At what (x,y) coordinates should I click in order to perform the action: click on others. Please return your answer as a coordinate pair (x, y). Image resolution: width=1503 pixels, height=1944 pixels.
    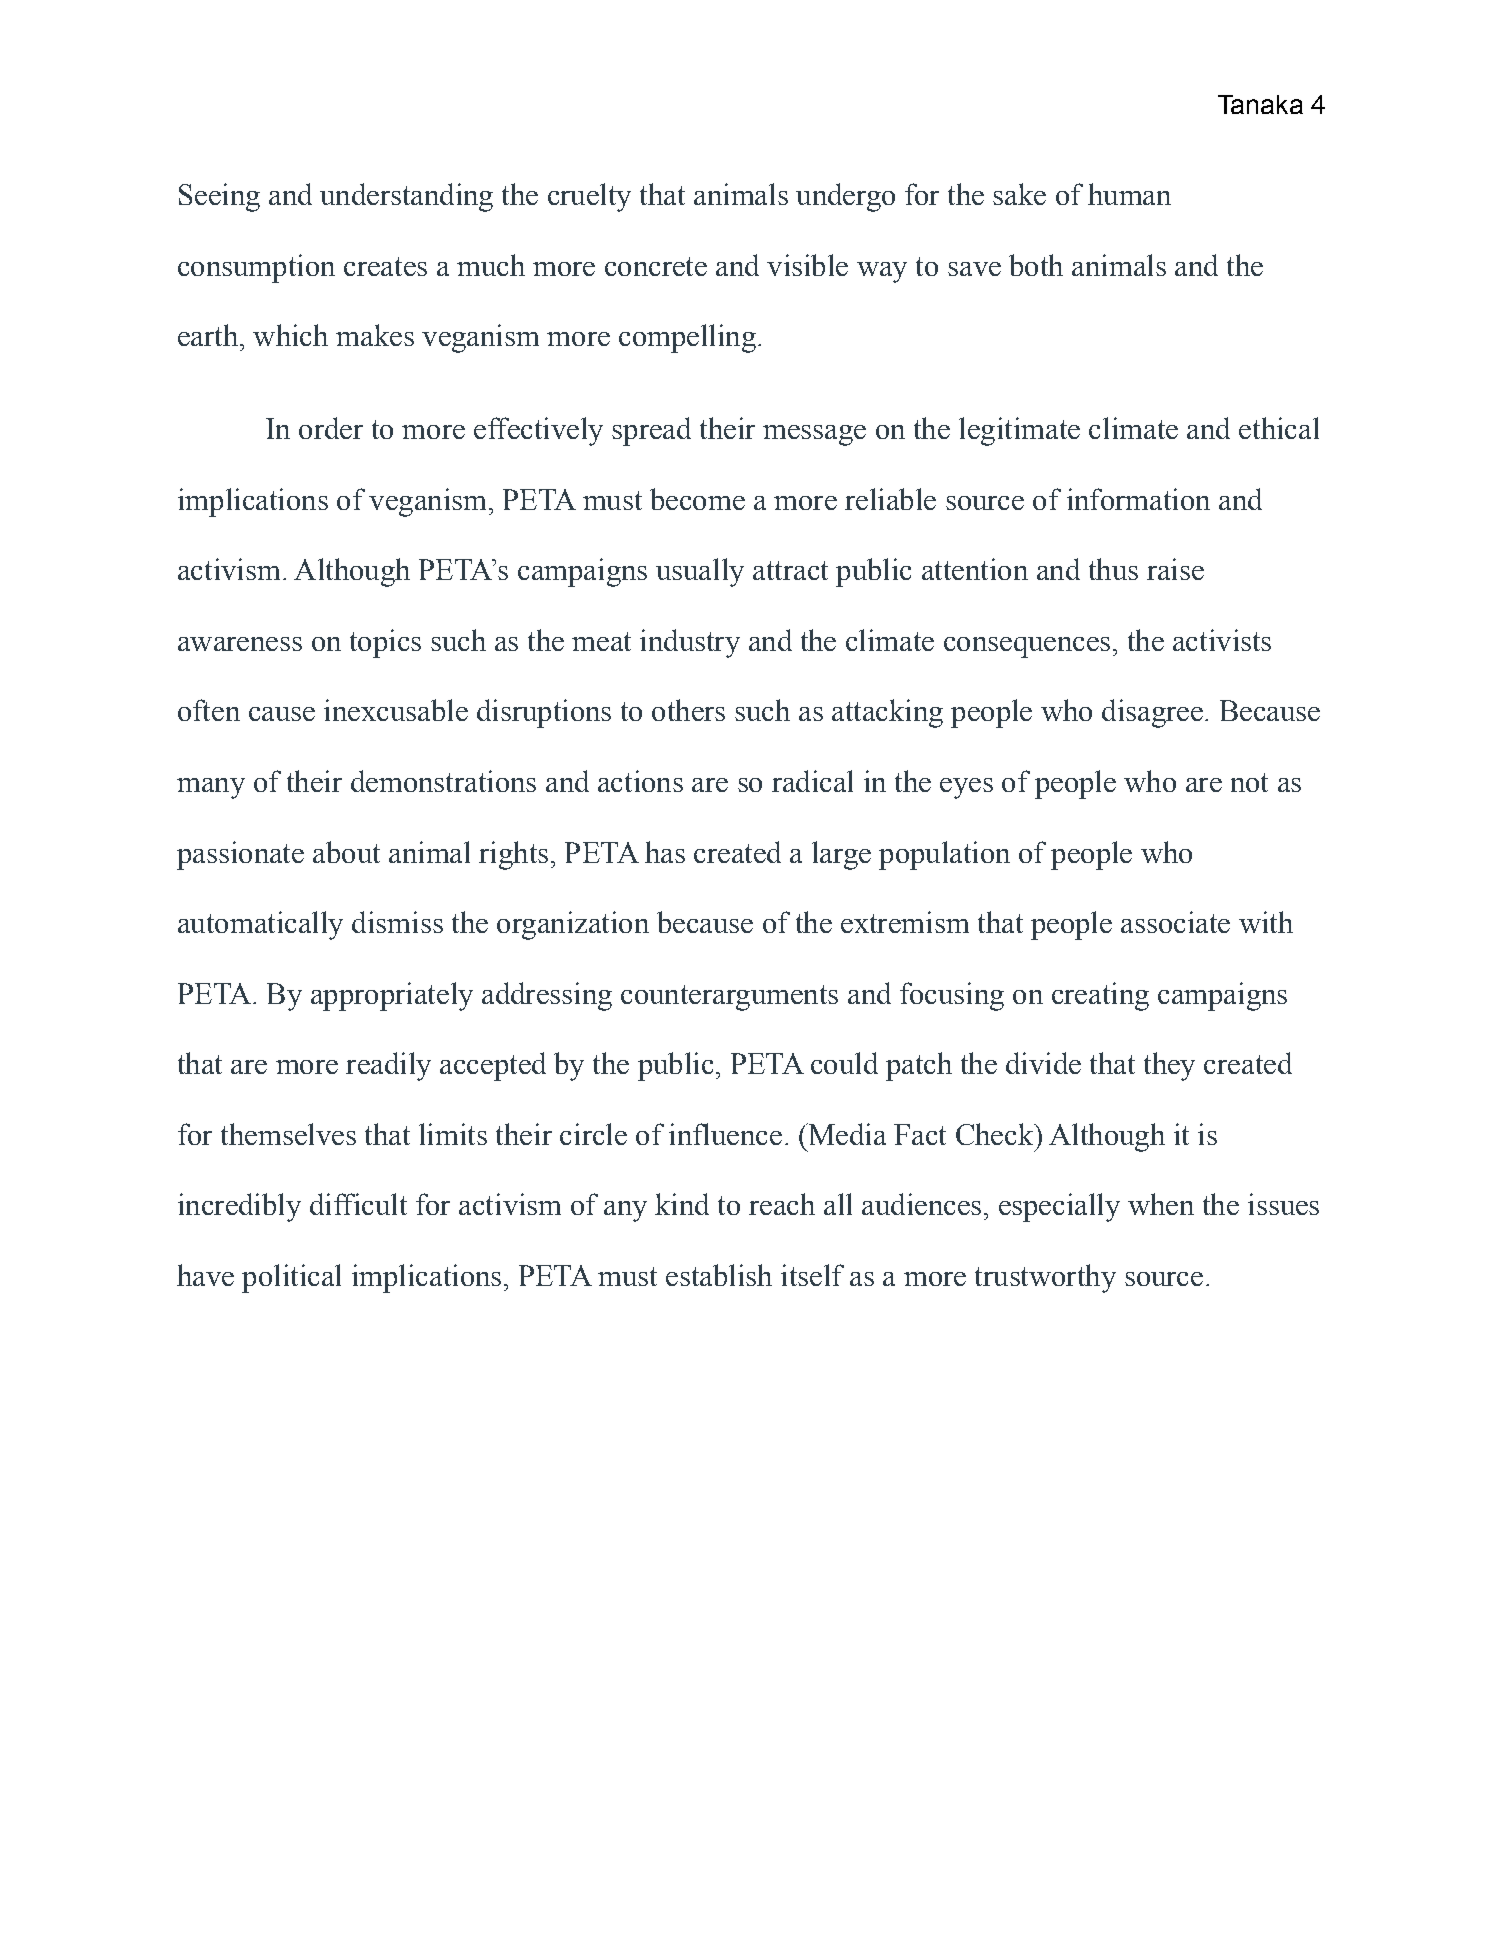
    Looking at the image, I should click on (688, 710).
